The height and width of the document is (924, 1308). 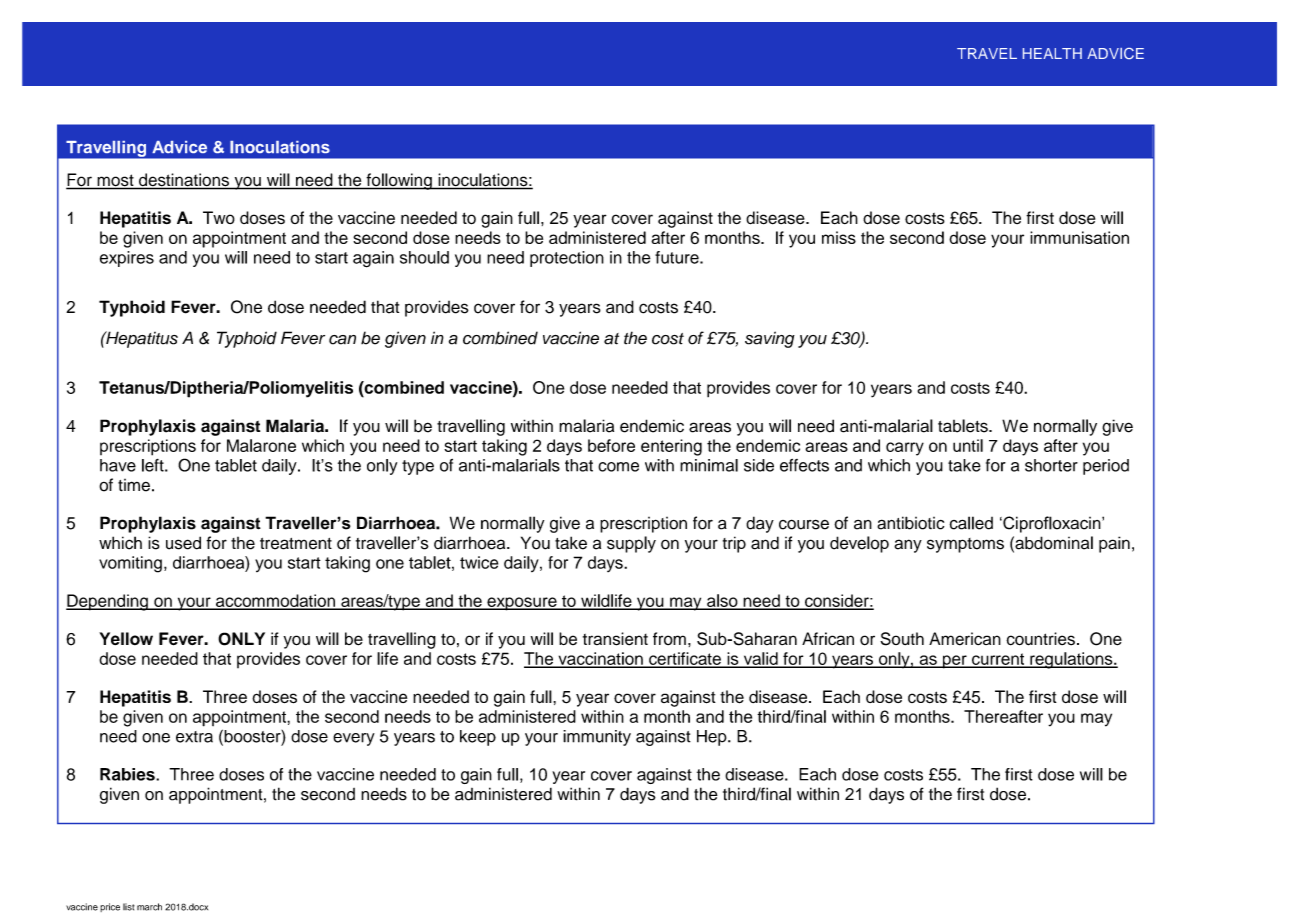 What do you see at coordinates (149, 907) in the document?
I see `march` at bounding box center [149, 907].
